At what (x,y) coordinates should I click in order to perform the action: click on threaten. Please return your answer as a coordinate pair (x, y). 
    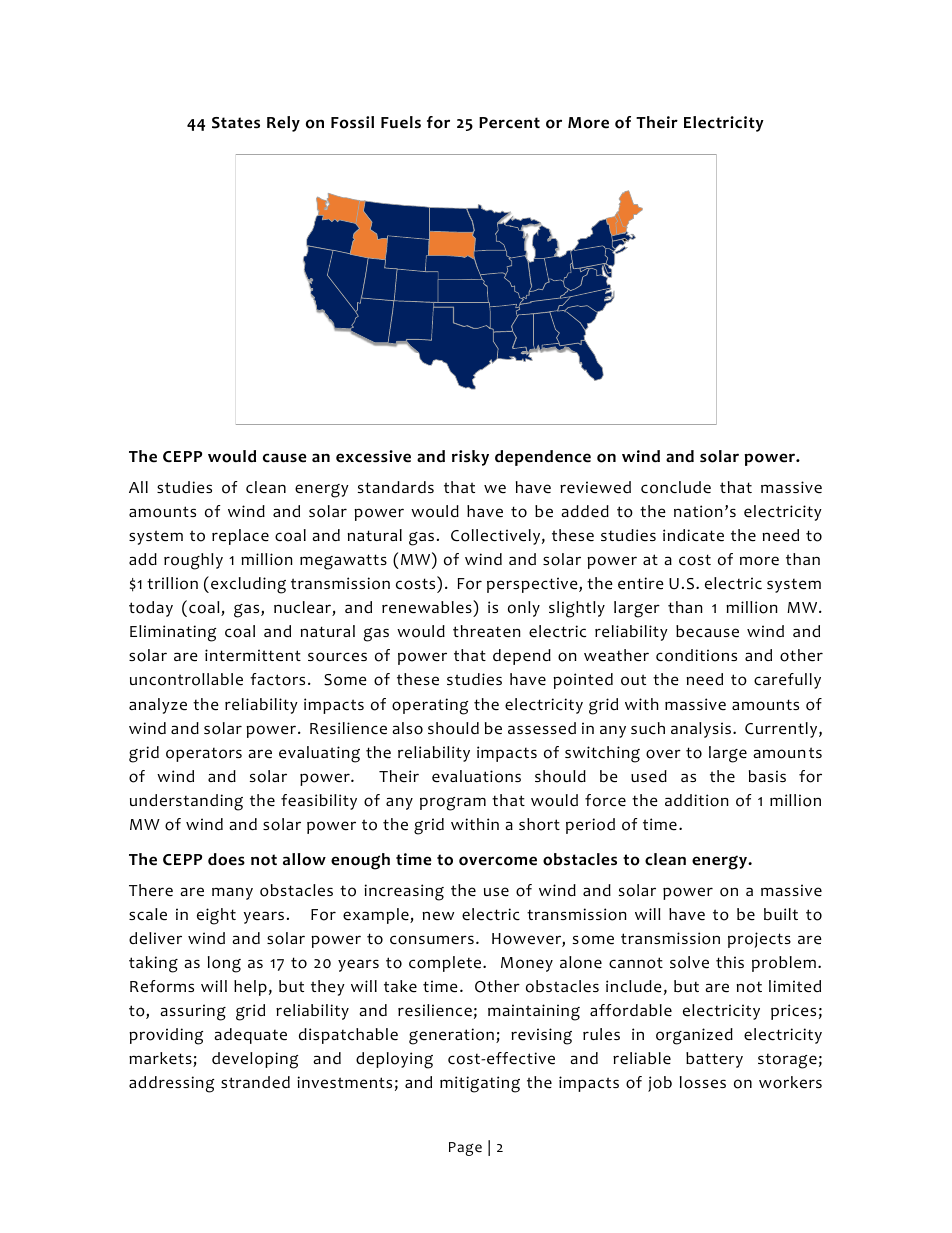
    Looking at the image, I should click on (487, 631).
